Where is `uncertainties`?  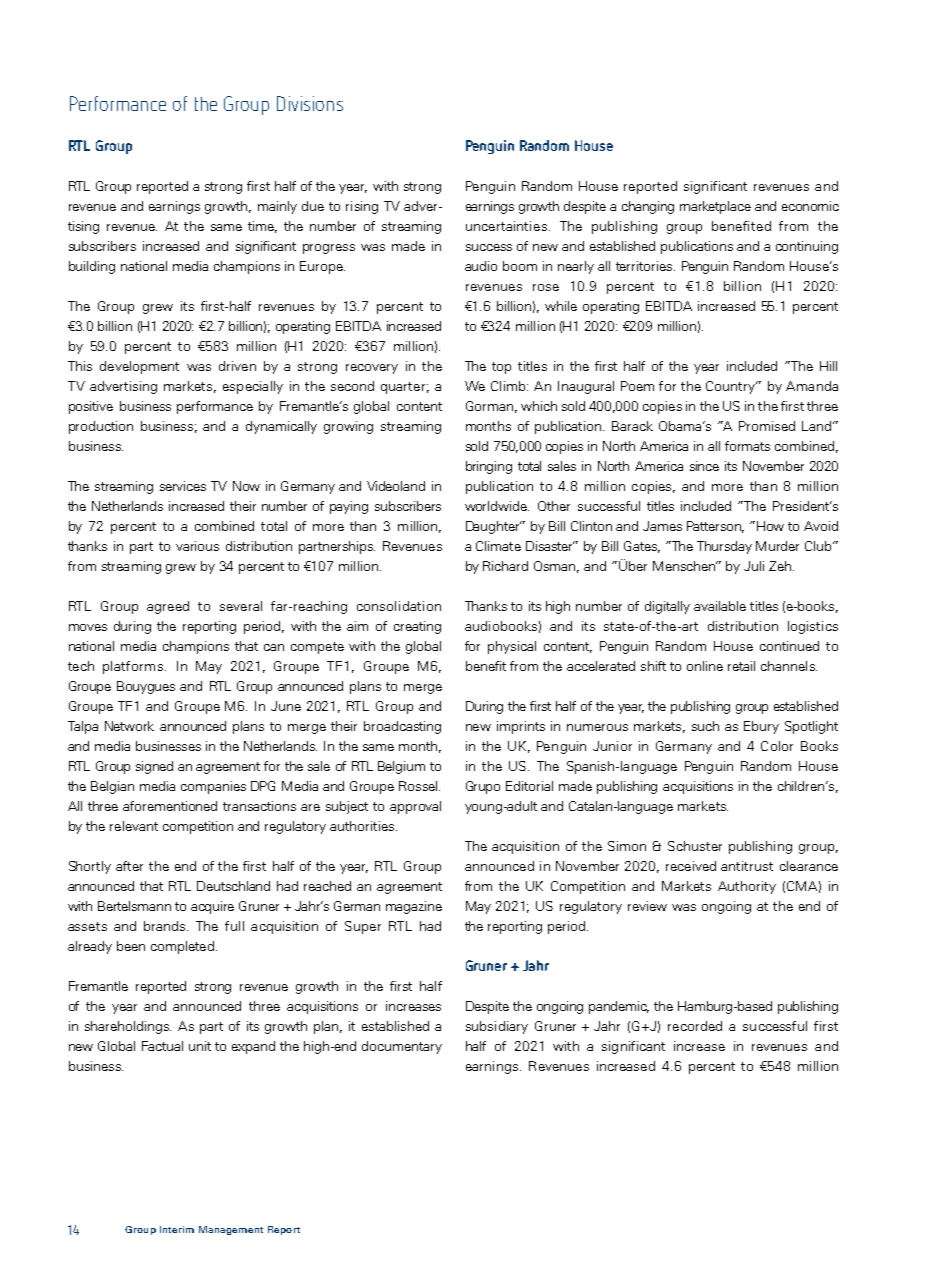 uncertainties is located at coordinates (508, 226).
